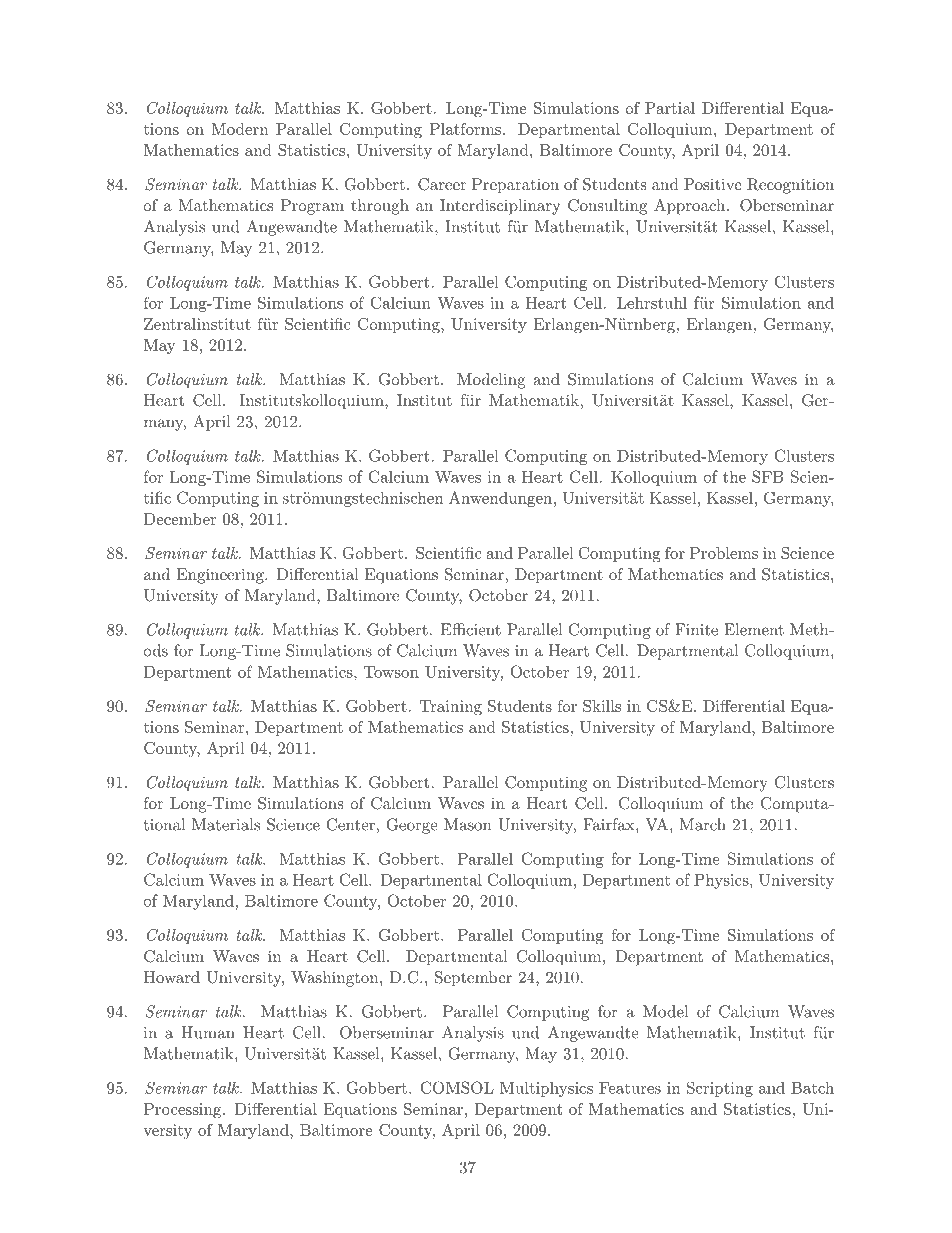 This screenshot has width=952, height=1233. I want to click on Center, so click(351, 824).
